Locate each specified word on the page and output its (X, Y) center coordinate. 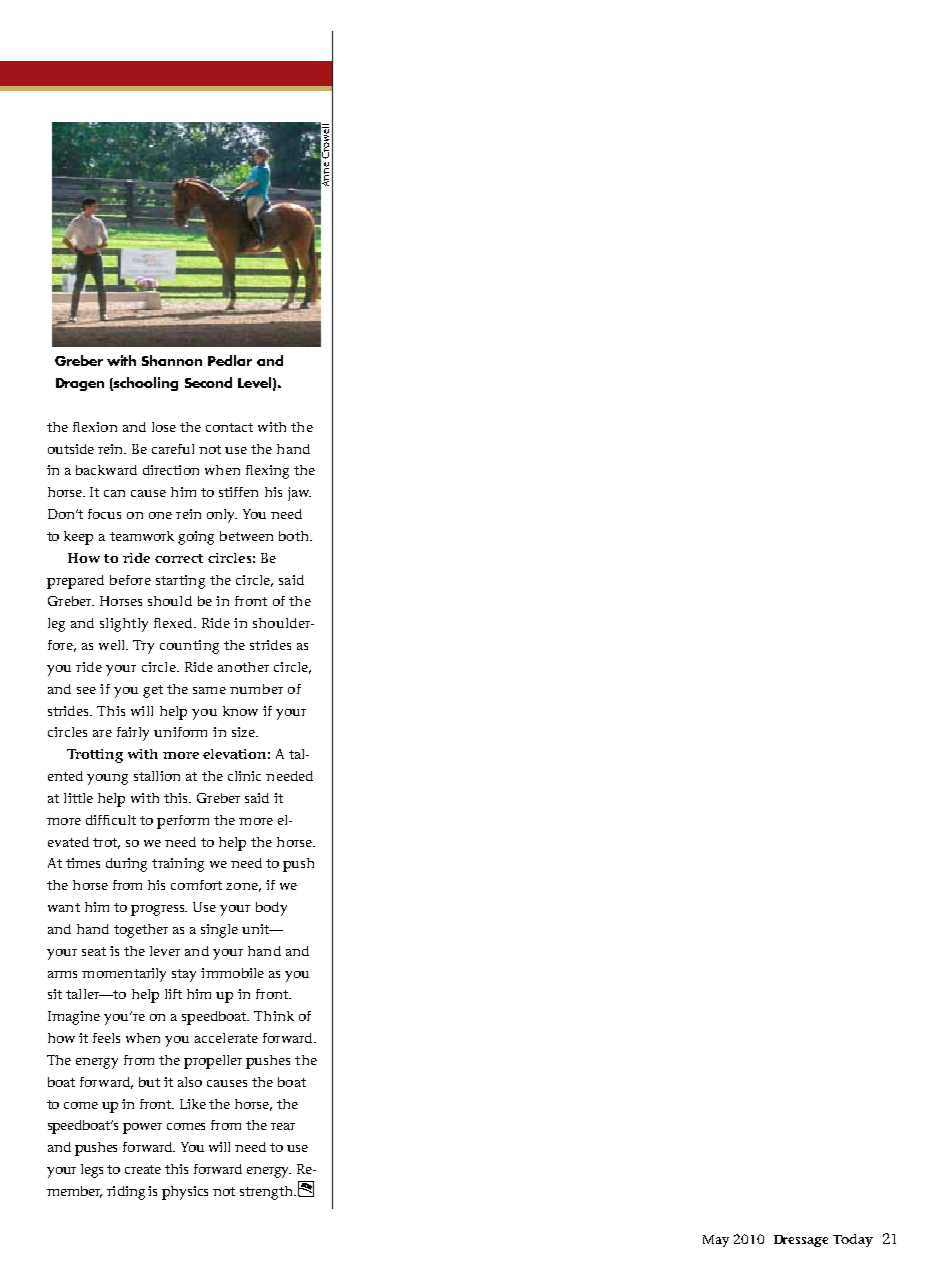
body (271, 909)
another (243, 667)
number (256, 689)
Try (143, 647)
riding (126, 1193)
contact (229, 427)
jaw (299, 494)
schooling (145, 384)
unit (257, 929)
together (141, 931)
